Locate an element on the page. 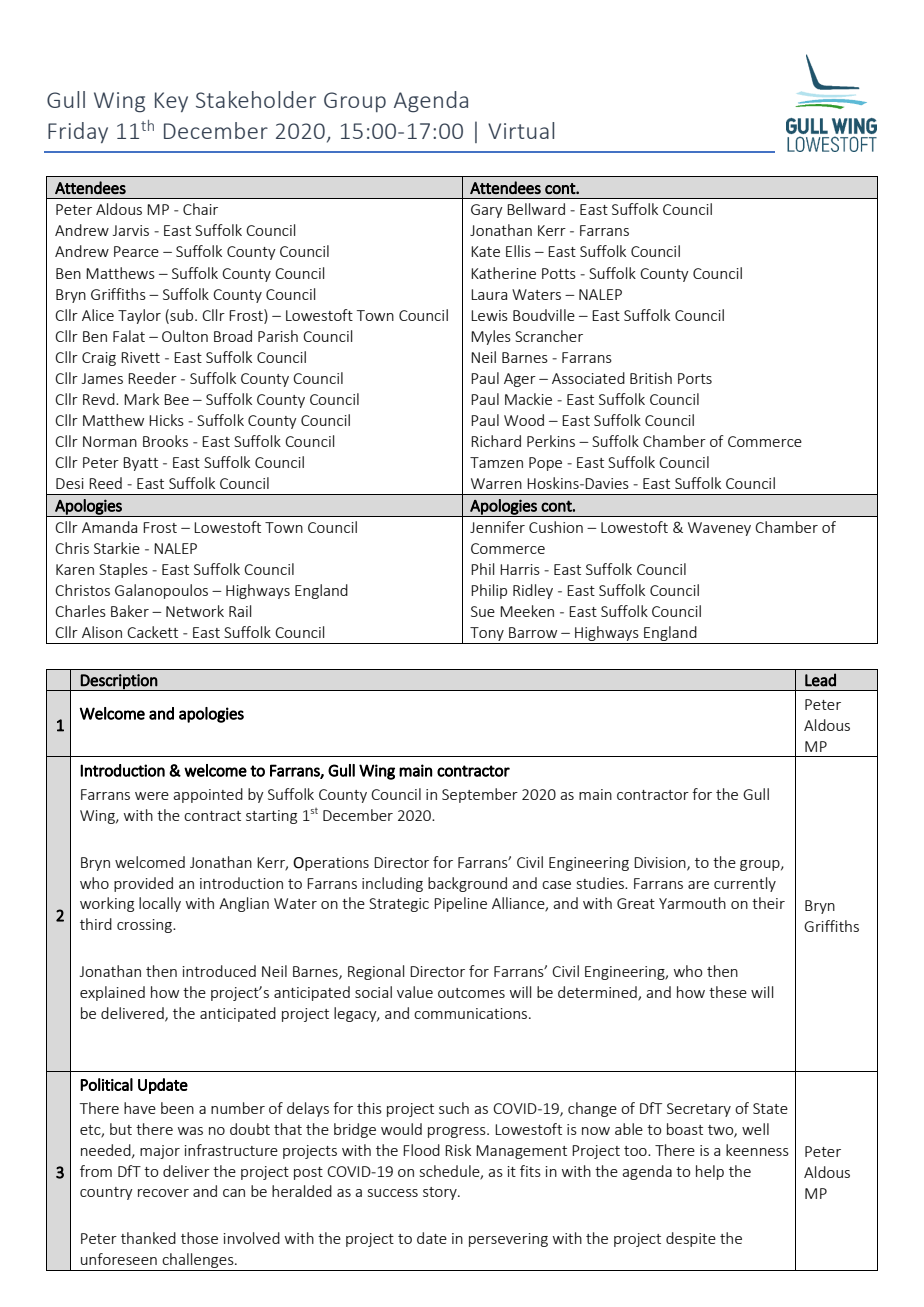  Virtual is located at coordinates (521, 130).
